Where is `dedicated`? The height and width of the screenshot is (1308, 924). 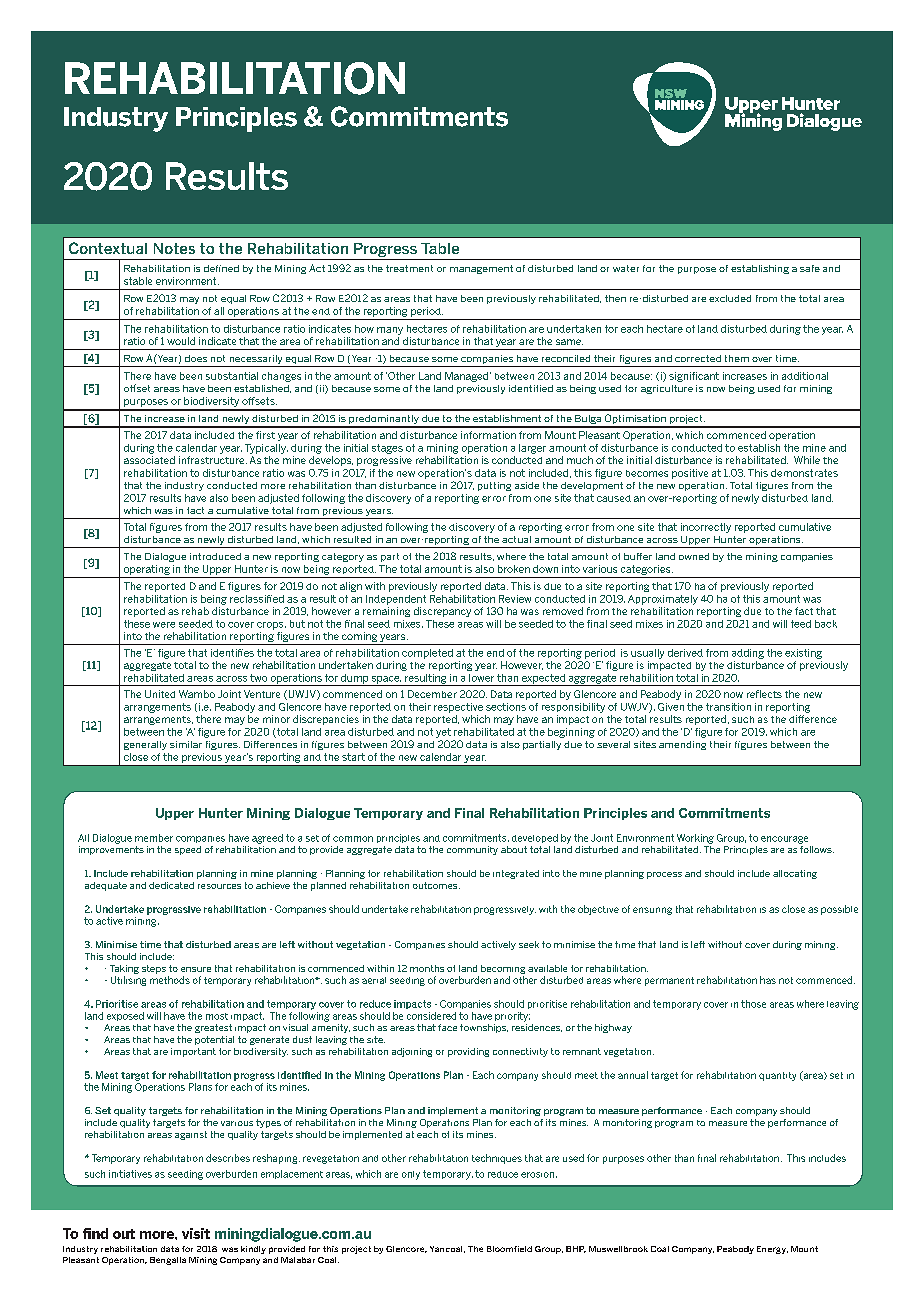
dedicated is located at coordinates (171, 885).
